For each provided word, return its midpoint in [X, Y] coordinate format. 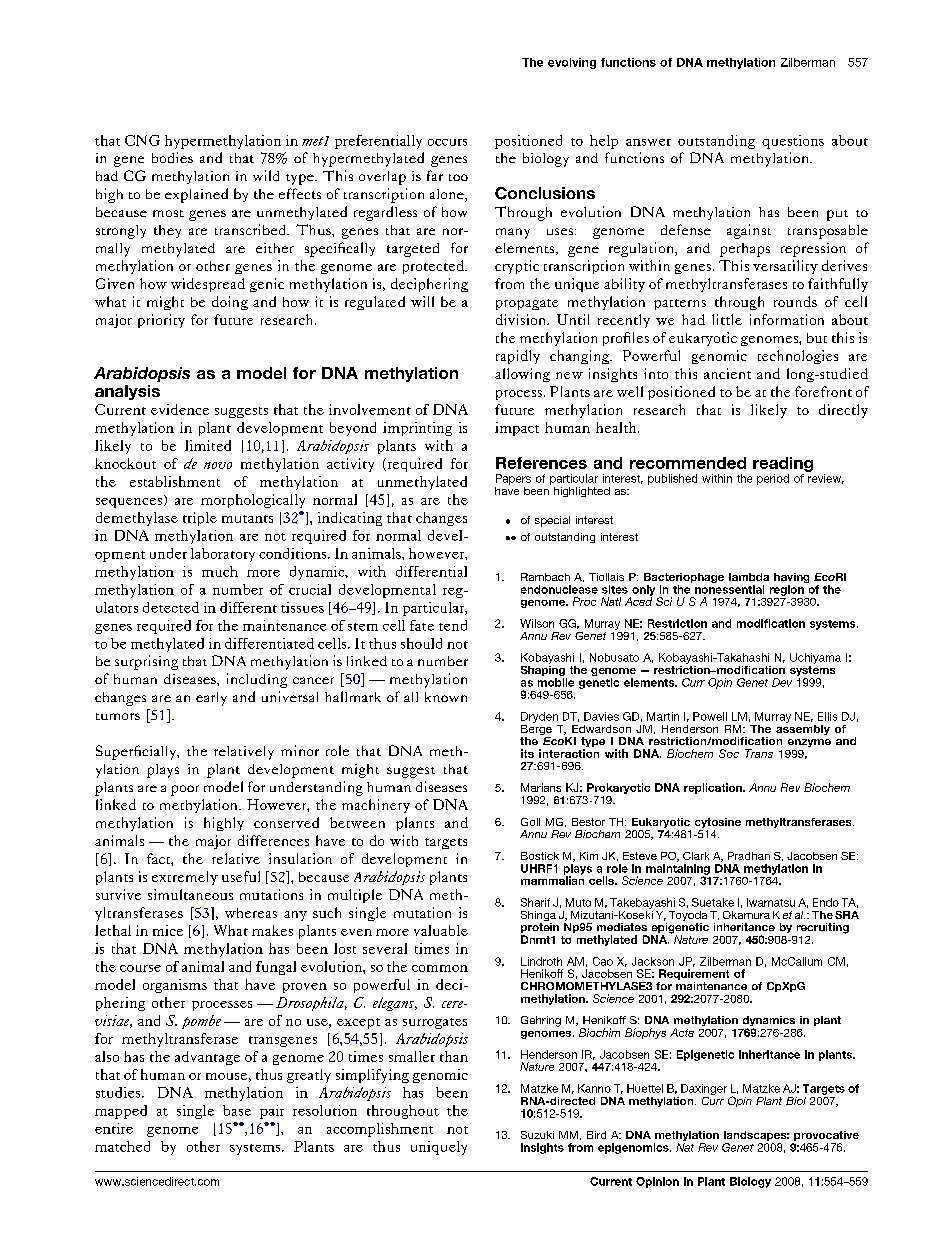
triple [200, 519]
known [446, 697]
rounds [795, 301]
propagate [527, 304]
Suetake [713, 902]
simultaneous [190, 894]
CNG [142, 140]
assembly [803, 728]
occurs [447, 142]
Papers [513, 479]
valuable [441, 930]
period [773, 479]
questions [793, 142]
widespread [208, 285]
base [237, 1110]
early [211, 699]
